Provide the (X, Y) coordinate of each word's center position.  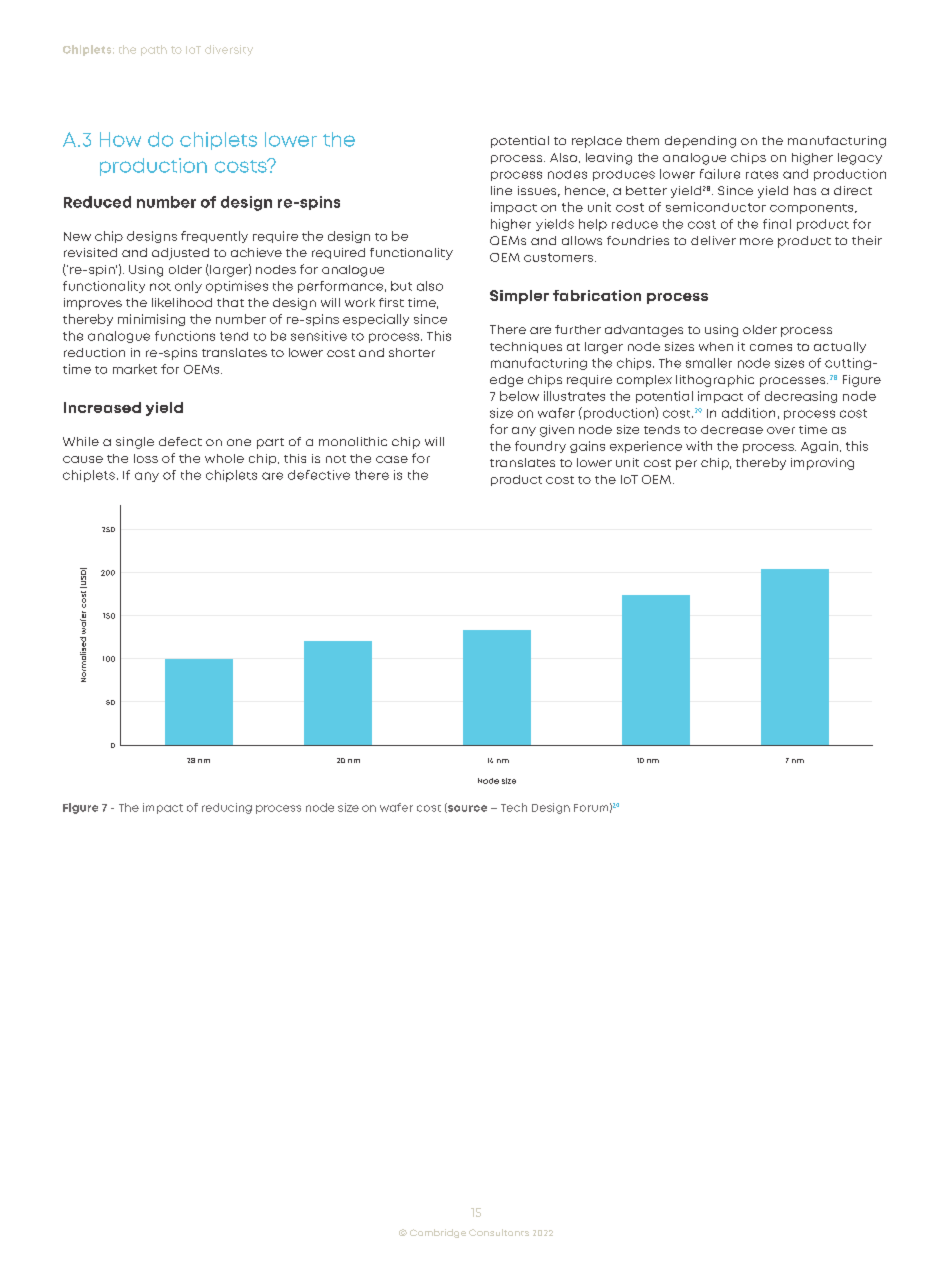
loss (146, 458)
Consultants (499, 1232)
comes (771, 347)
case (392, 459)
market (135, 369)
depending (700, 142)
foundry (540, 447)
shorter (412, 352)
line (501, 190)
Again (819, 447)
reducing (227, 808)
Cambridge (438, 1233)
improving (822, 464)
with (699, 446)
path (154, 50)
